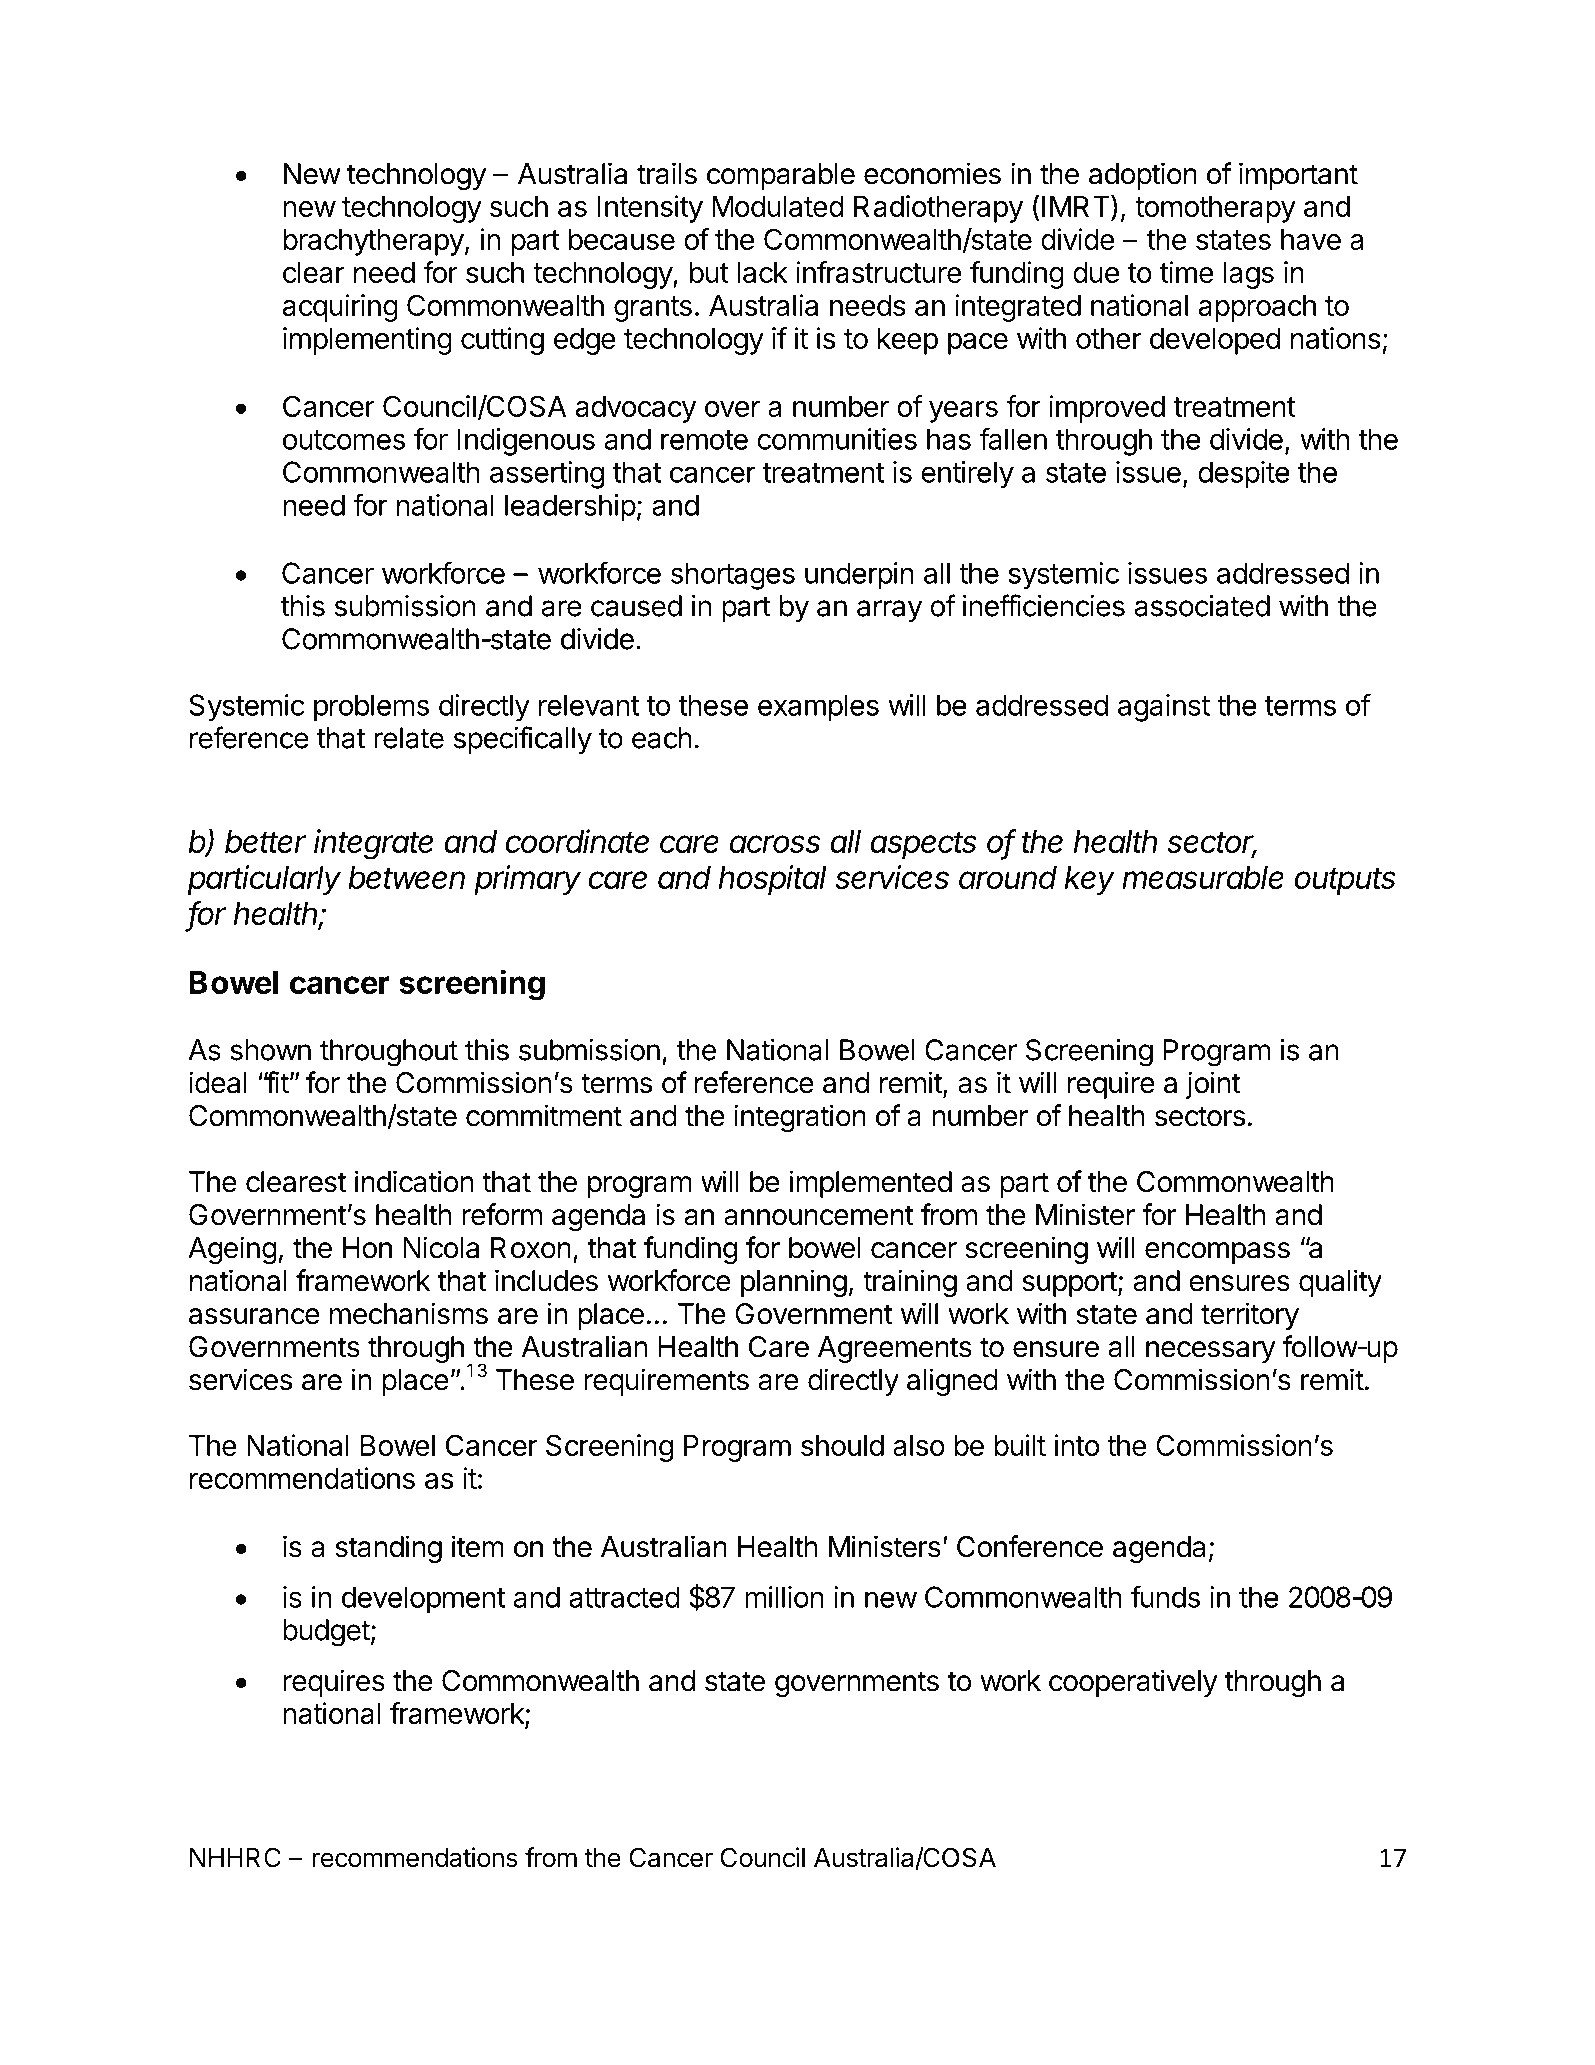  What do you see at coordinates (800, 1118) in the page?
I see `integration` at bounding box center [800, 1118].
